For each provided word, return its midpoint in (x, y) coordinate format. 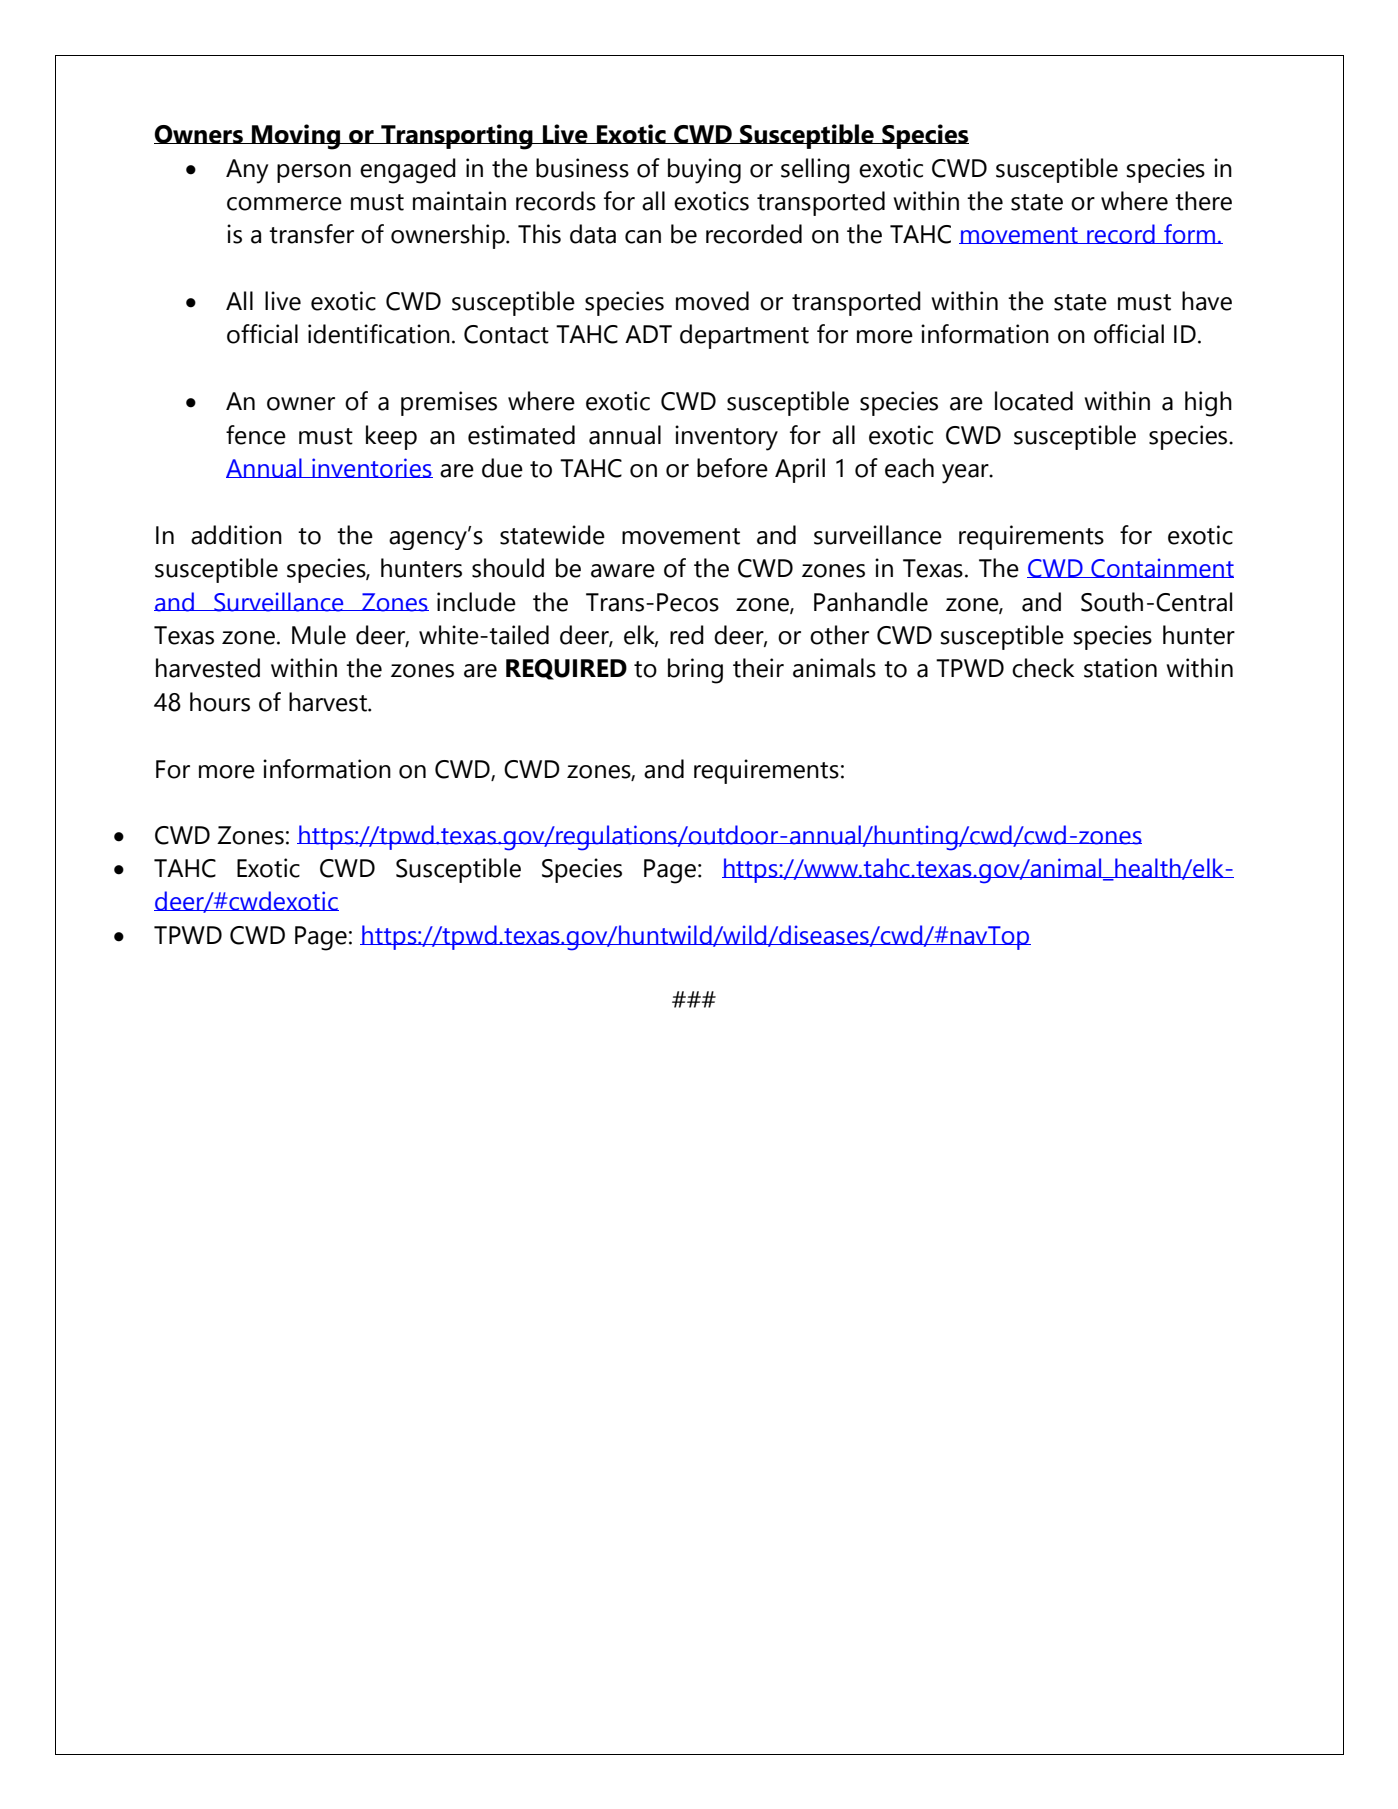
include (476, 602)
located (1034, 401)
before (732, 468)
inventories (371, 468)
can (643, 237)
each (909, 468)
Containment (1161, 568)
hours (220, 702)
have (1207, 301)
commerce (284, 204)
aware (623, 571)
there (1203, 201)
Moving (296, 137)
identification (379, 334)
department (744, 336)
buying (704, 171)
